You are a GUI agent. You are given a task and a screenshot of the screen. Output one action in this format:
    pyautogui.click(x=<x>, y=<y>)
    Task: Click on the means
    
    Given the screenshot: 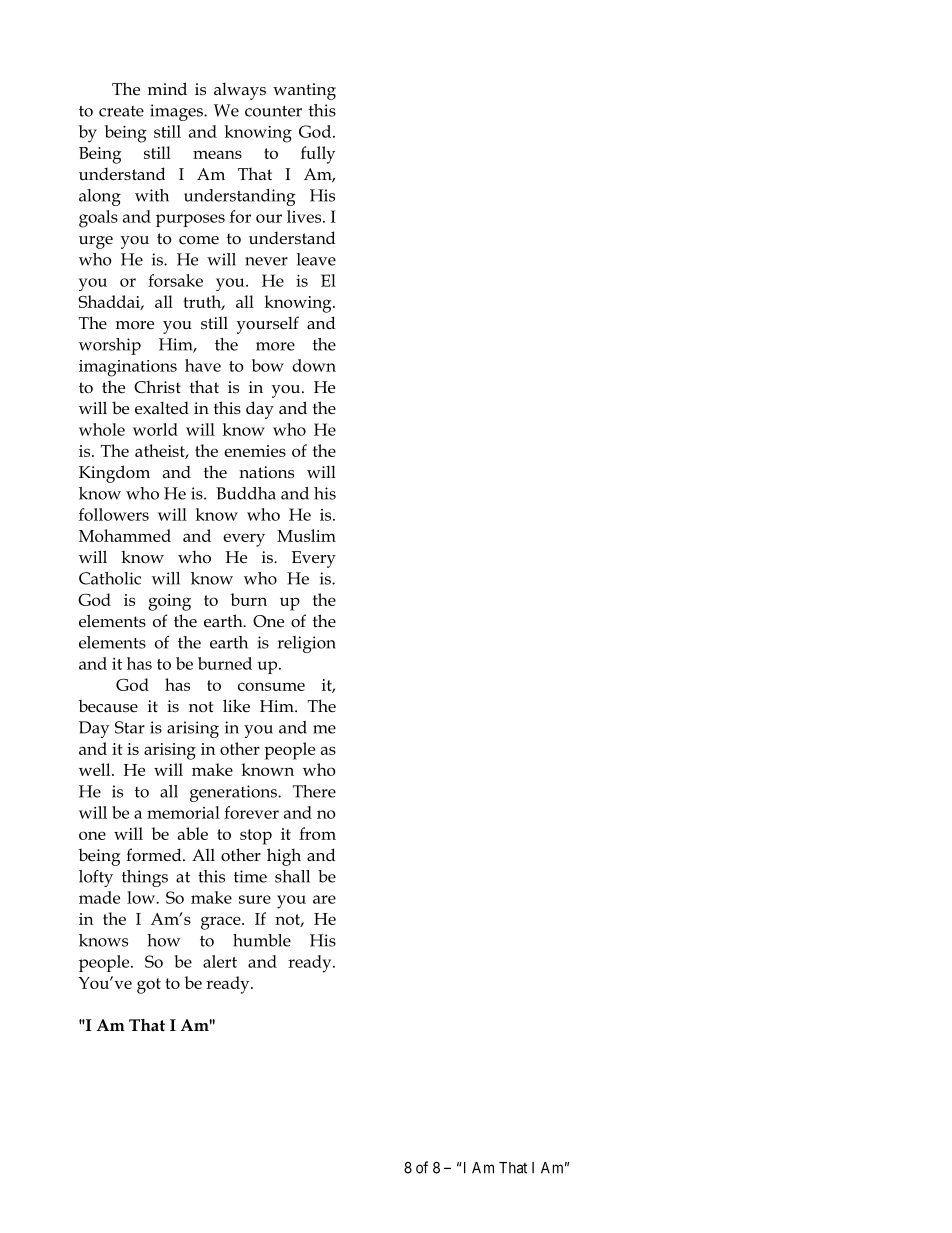 What is the action you would take?
    pyautogui.click(x=217, y=154)
